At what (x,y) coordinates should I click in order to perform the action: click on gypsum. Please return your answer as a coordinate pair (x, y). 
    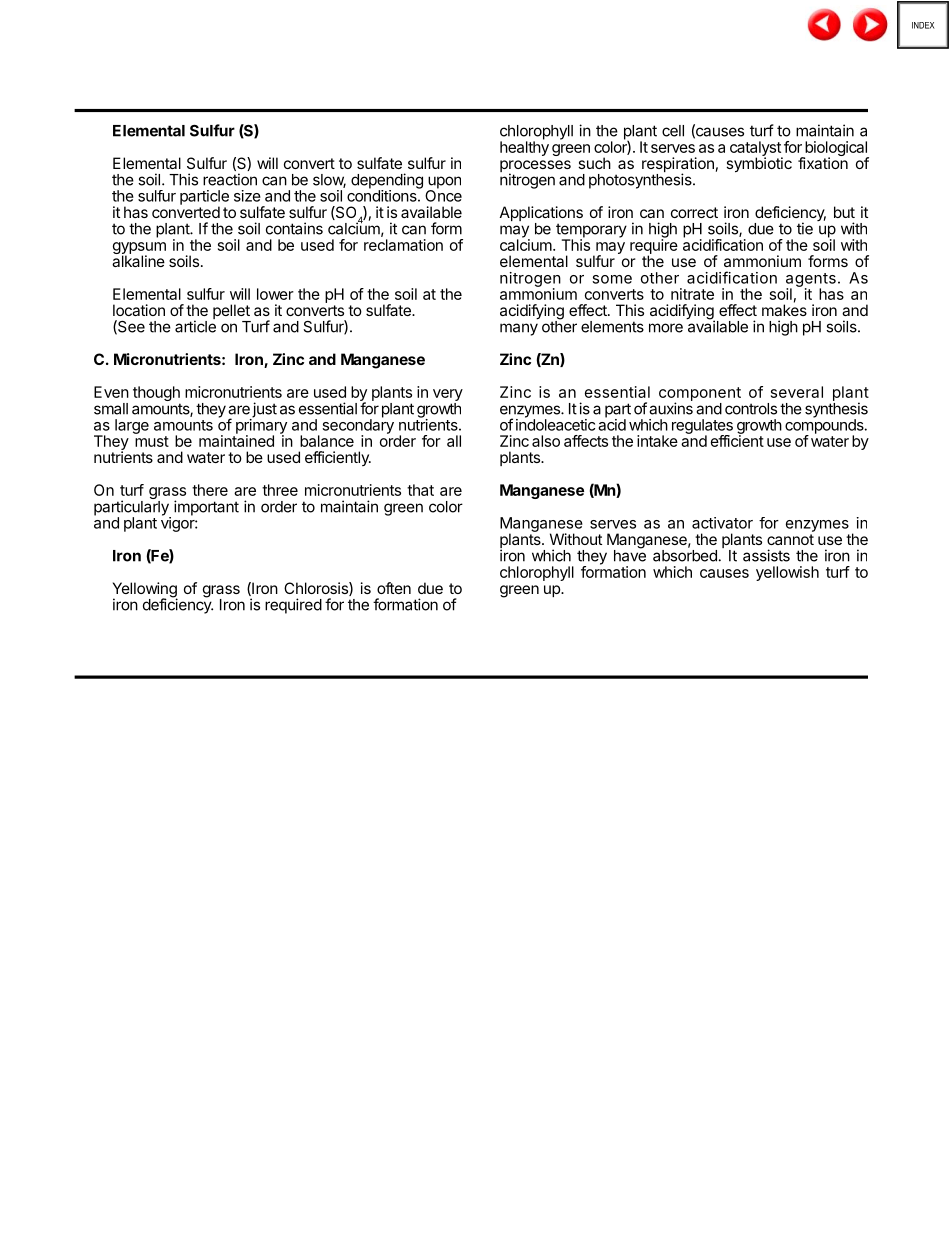
    Looking at the image, I should click on (139, 249).
